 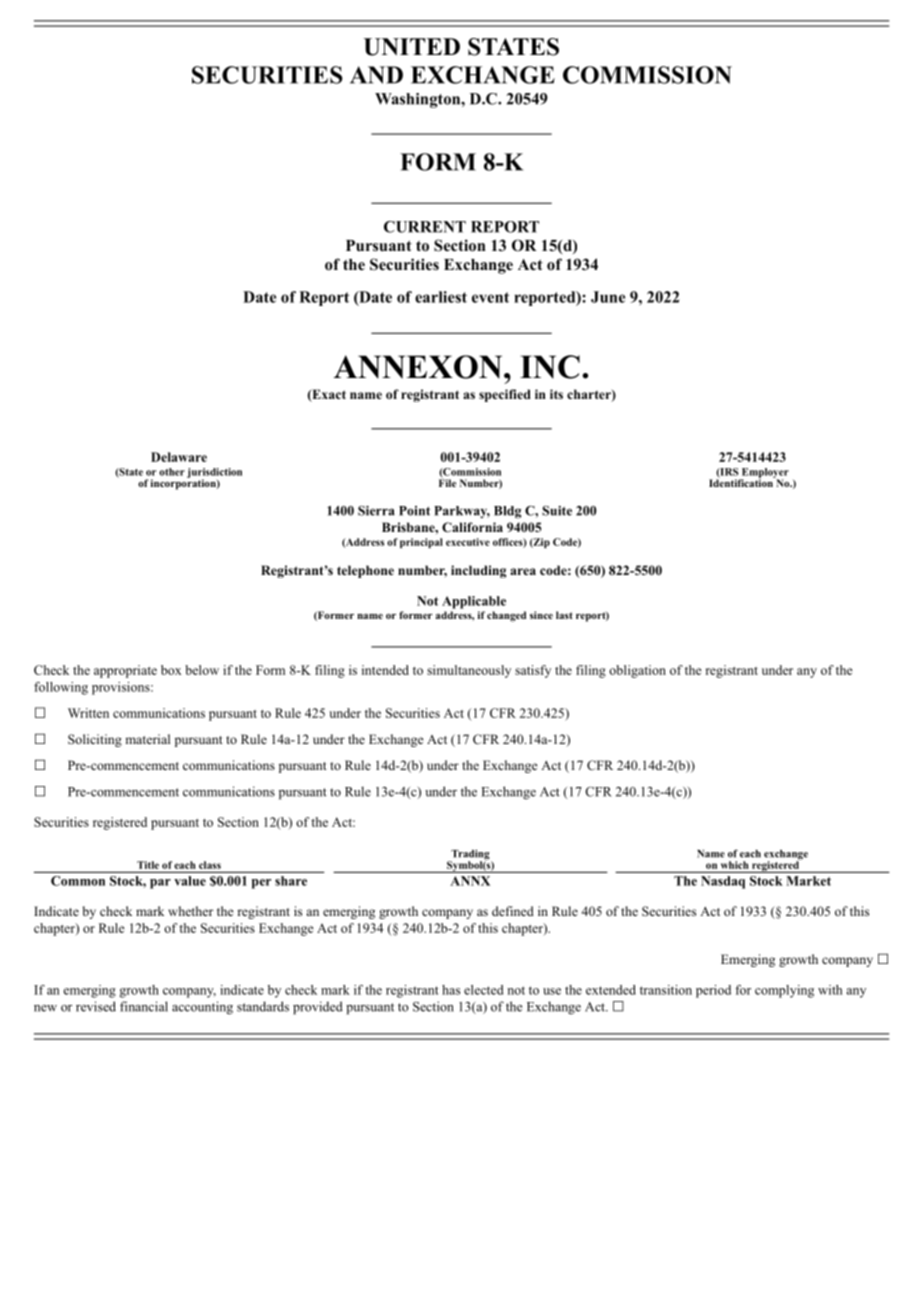 What do you see at coordinates (425, 227) in the page?
I see `CURRENT` at bounding box center [425, 227].
